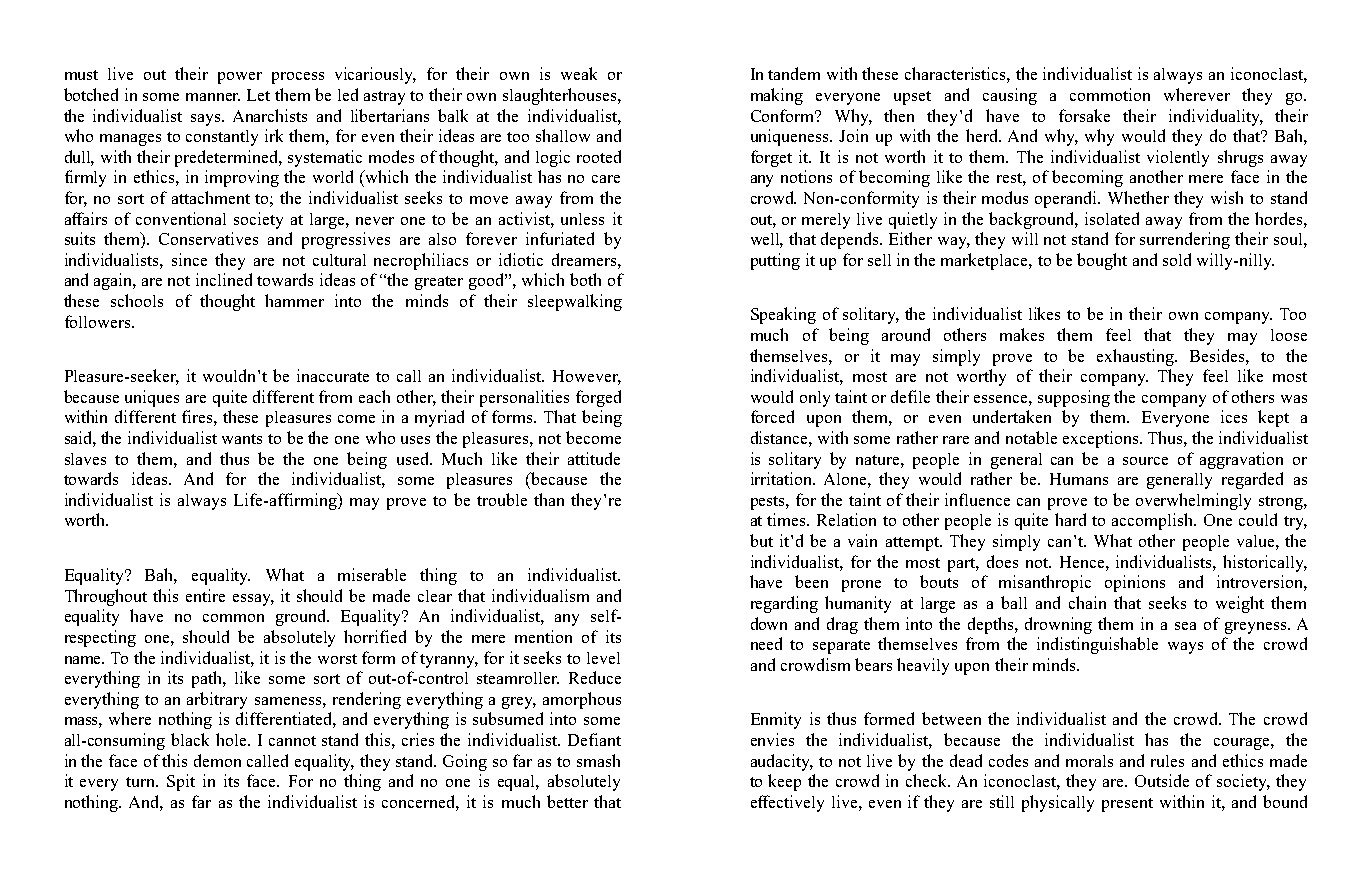 The width and height of the document is (1372, 887). What do you see at coordinates (181, 782) in the document?
I see `Spit` at bounding box center [181, 782].
